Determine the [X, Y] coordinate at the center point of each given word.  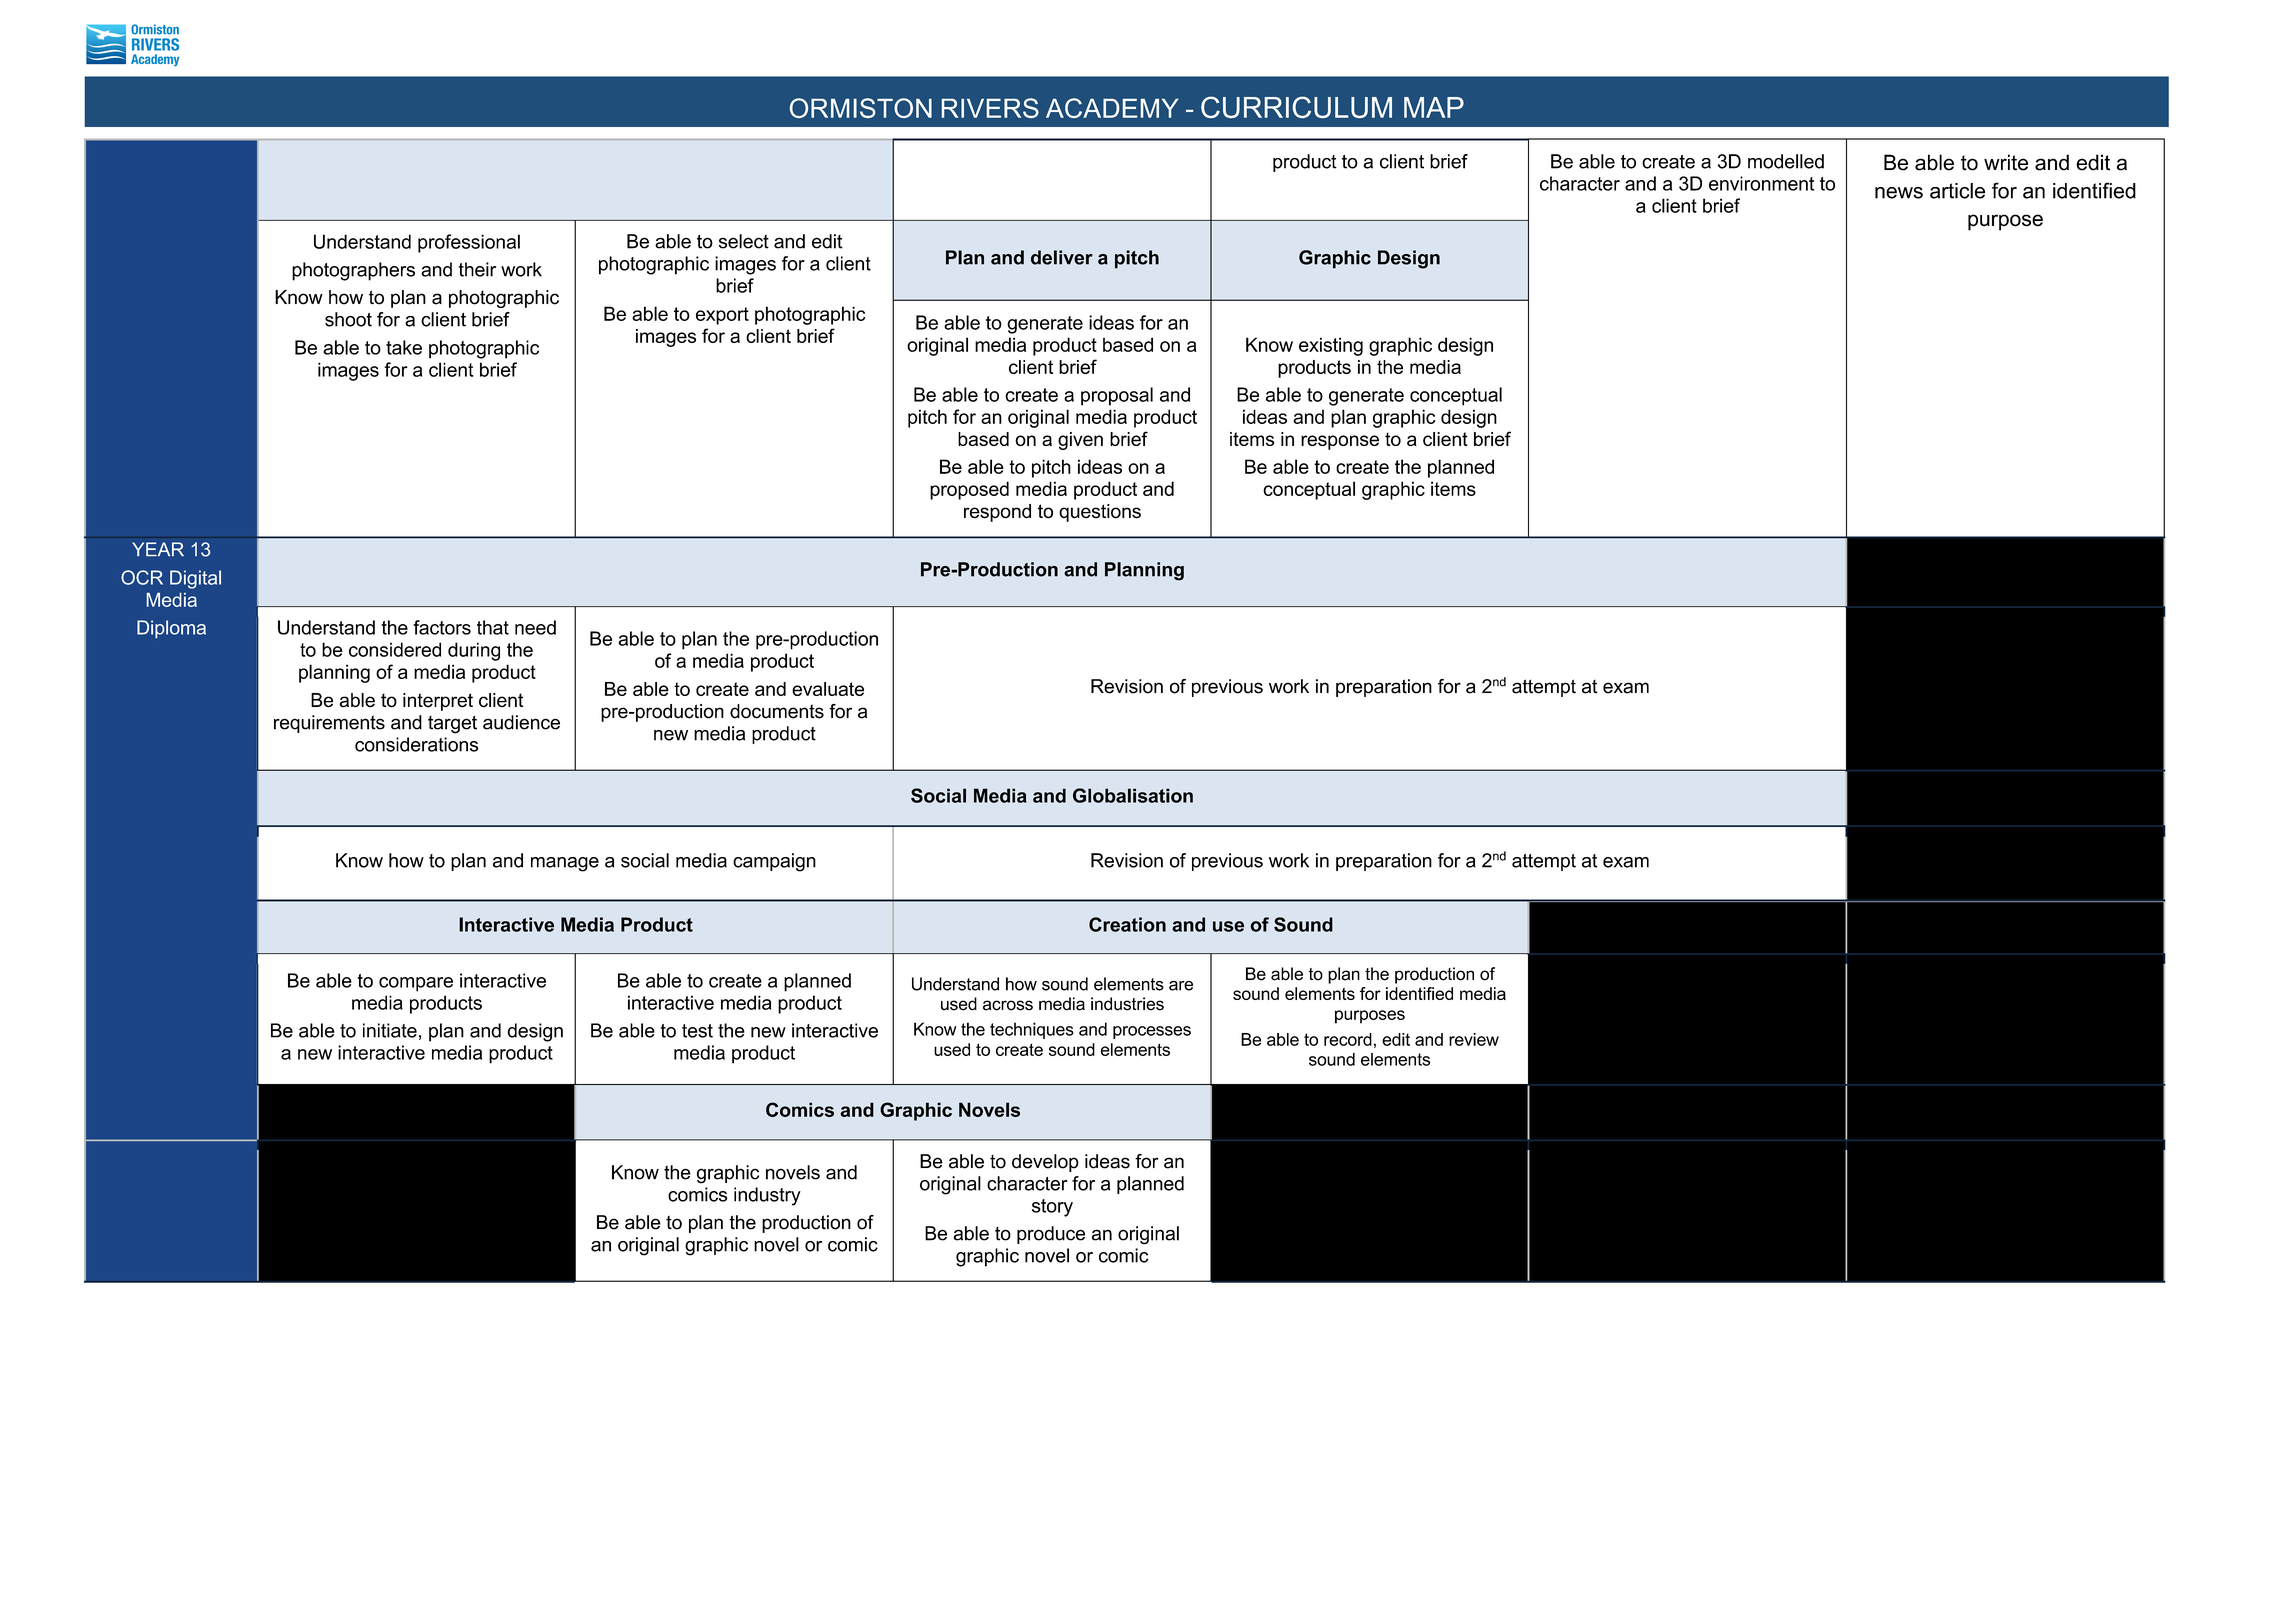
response [1340, 442]
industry [767, 1196]
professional [469, 243]
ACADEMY [1112, 108]
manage [565, 864]
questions [1100, 513]
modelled [1786, 161]
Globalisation [1133, 795]
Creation [1127, 924]
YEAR [158, 549]
